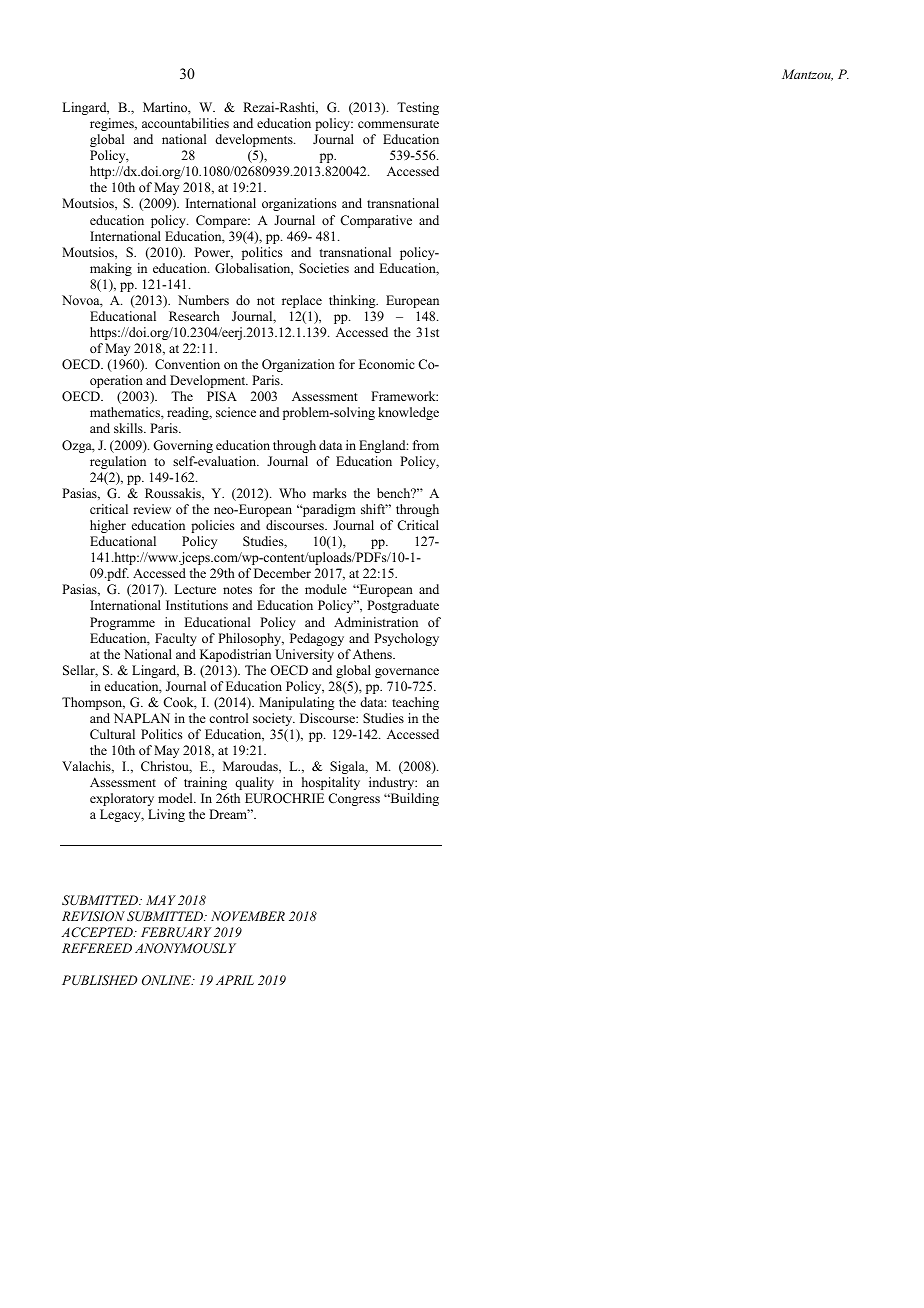 The image size is (924, 1308). What do you see at coordinates (129, 428) in the image?
I see `skills` at bounding box center [129, 428].
